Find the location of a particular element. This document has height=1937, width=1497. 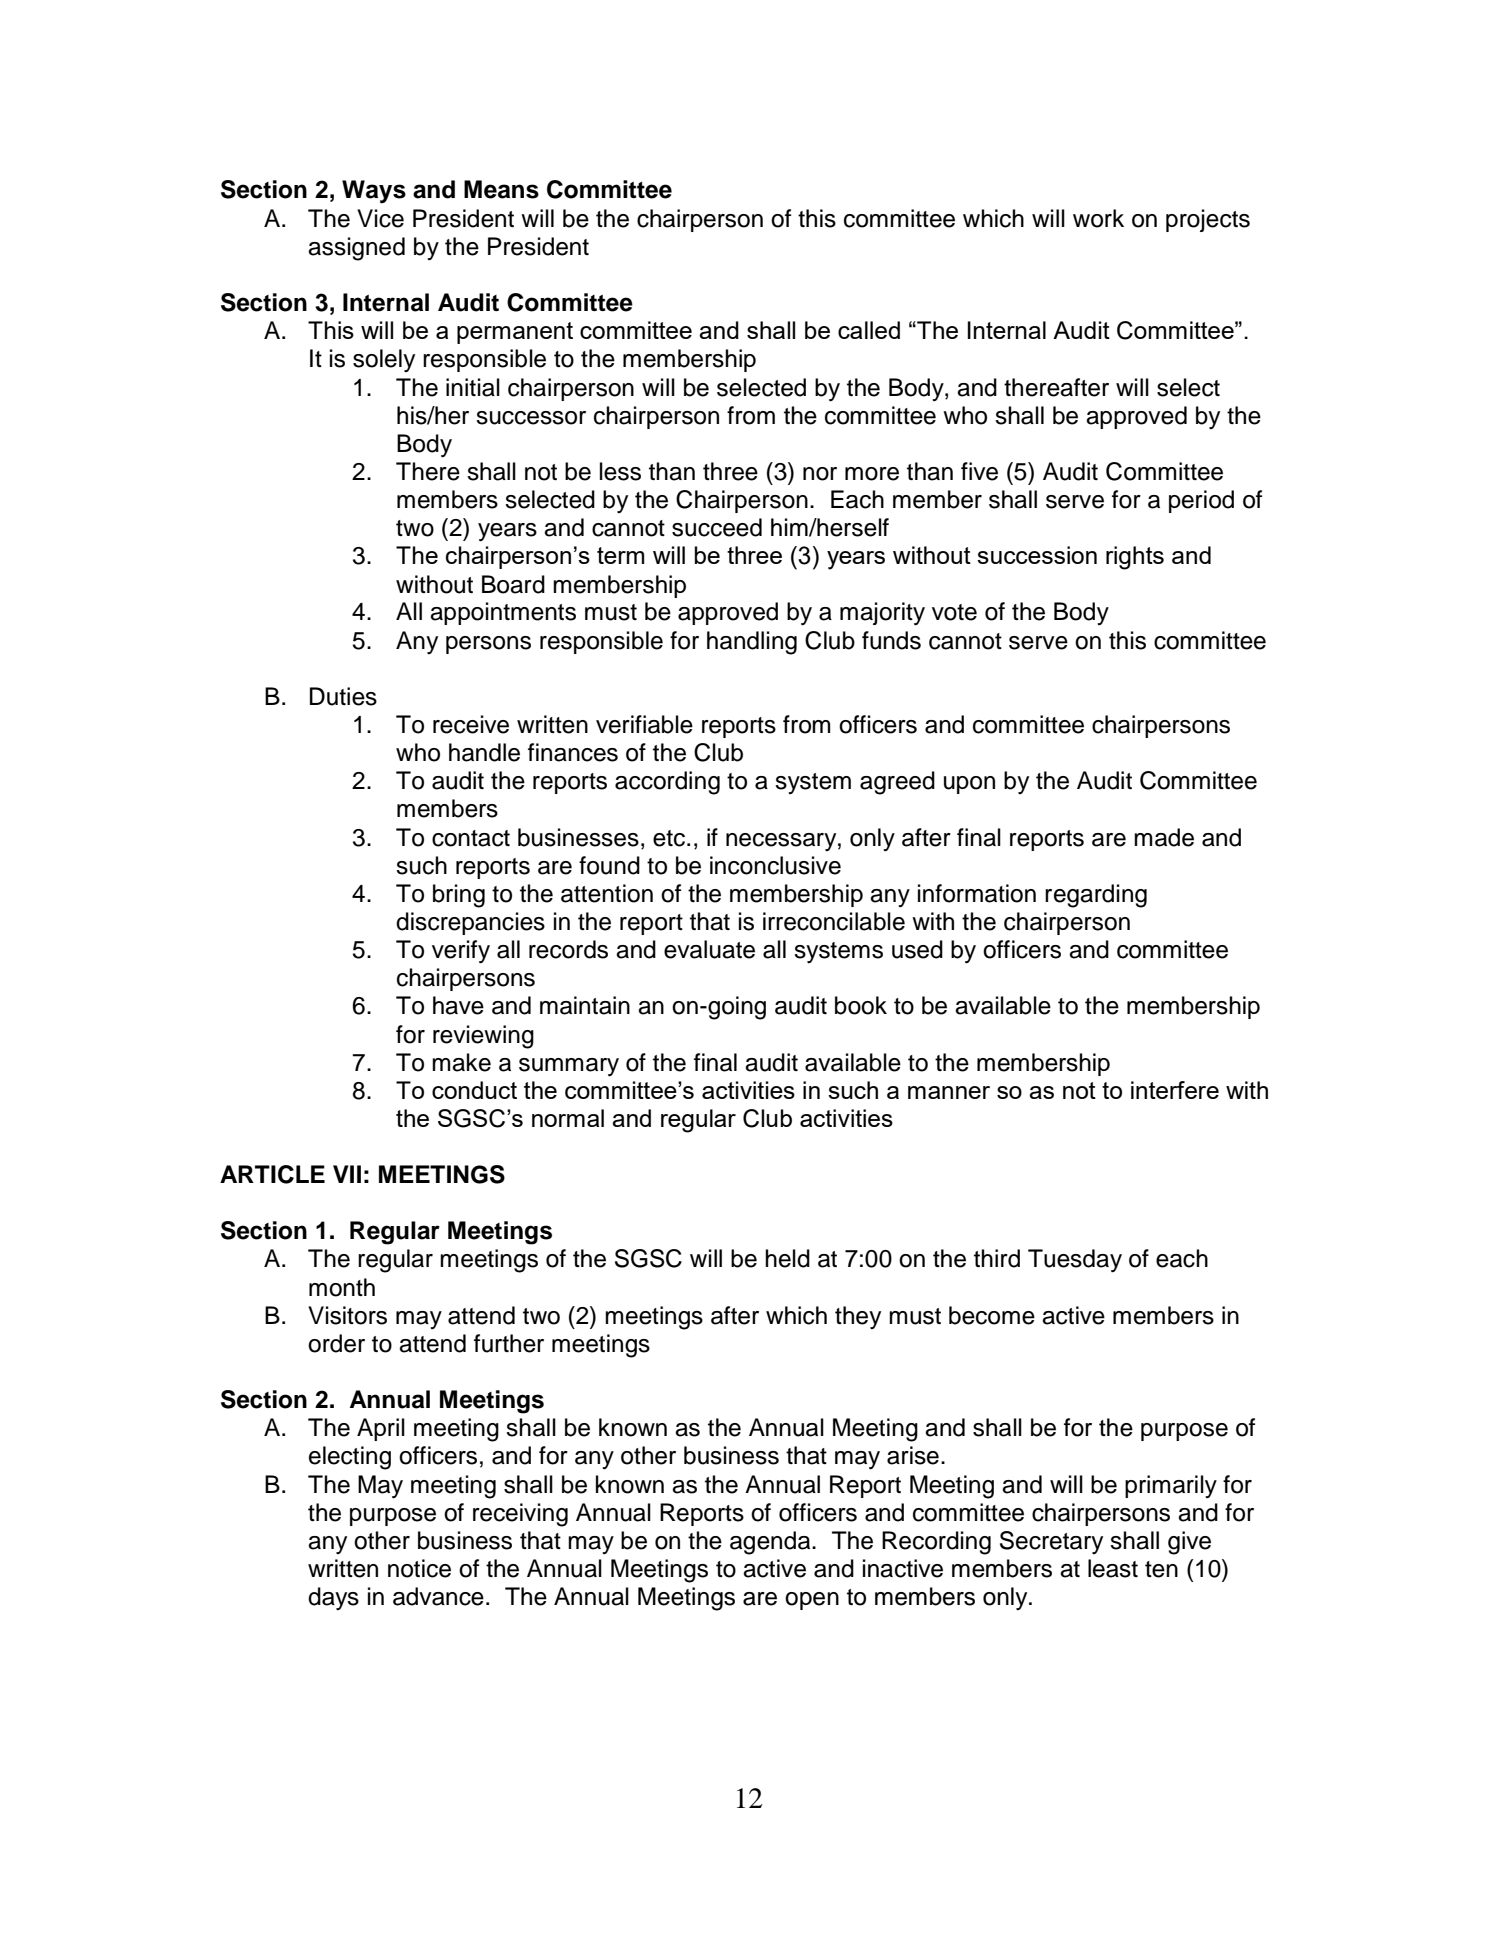

called is located at coordinates (869, 330).
